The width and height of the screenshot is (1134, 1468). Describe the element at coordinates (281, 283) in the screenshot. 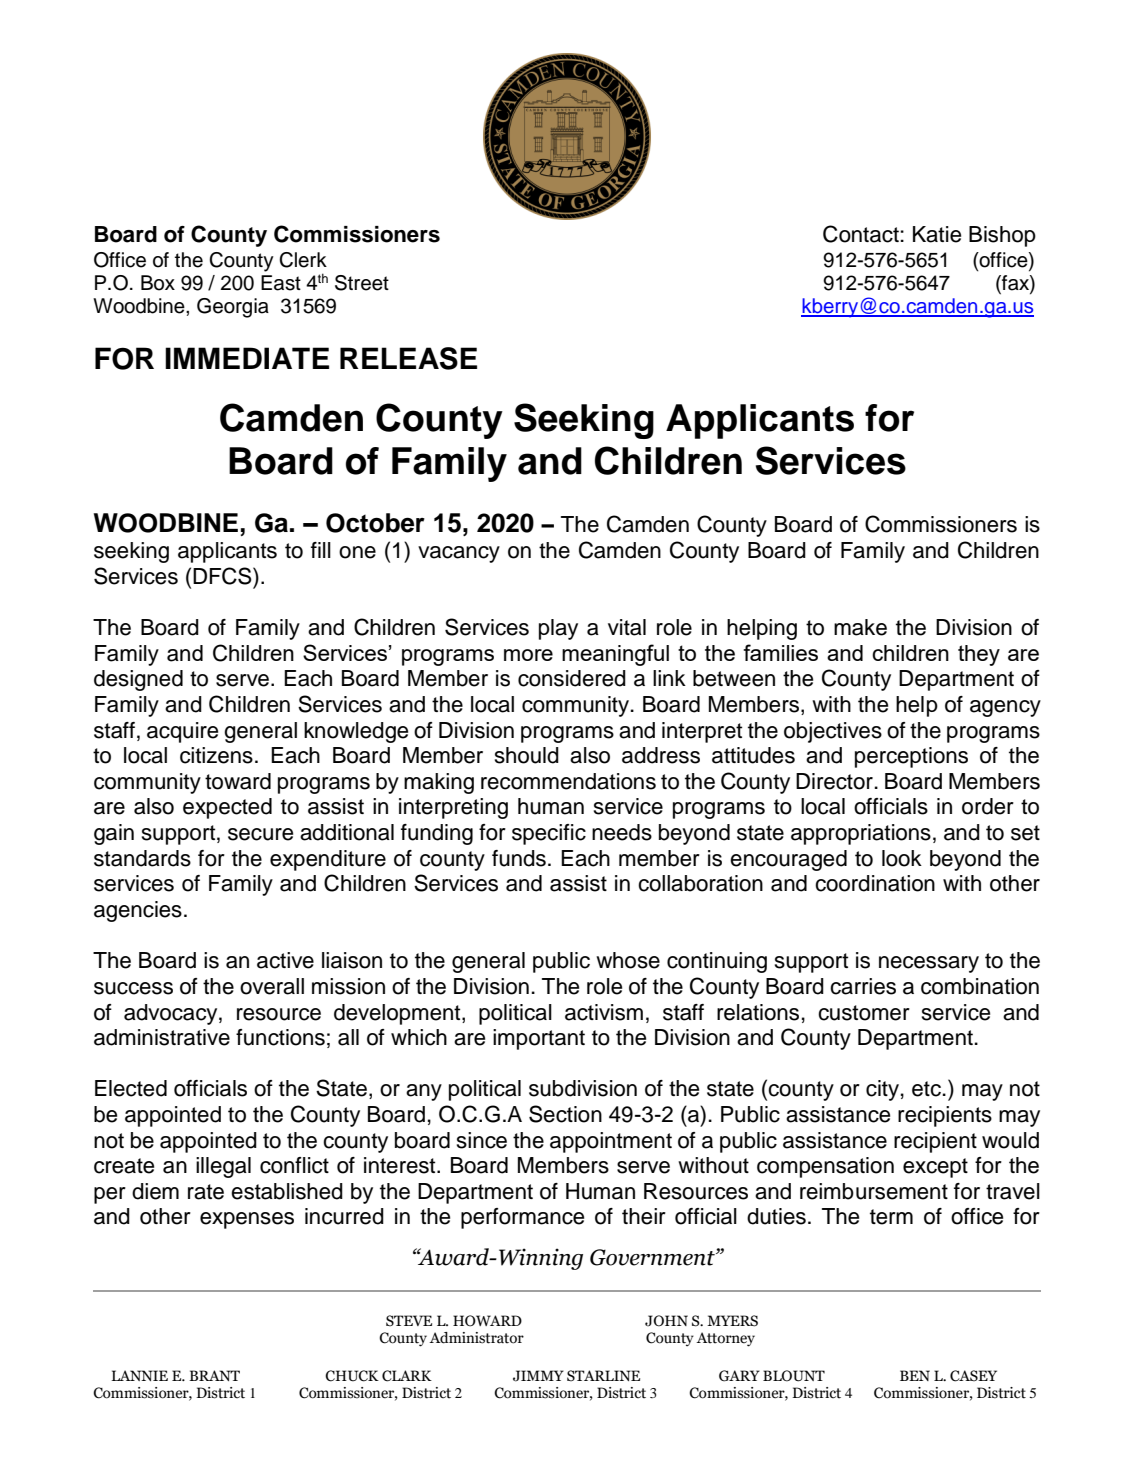

I see `East` at that location.
